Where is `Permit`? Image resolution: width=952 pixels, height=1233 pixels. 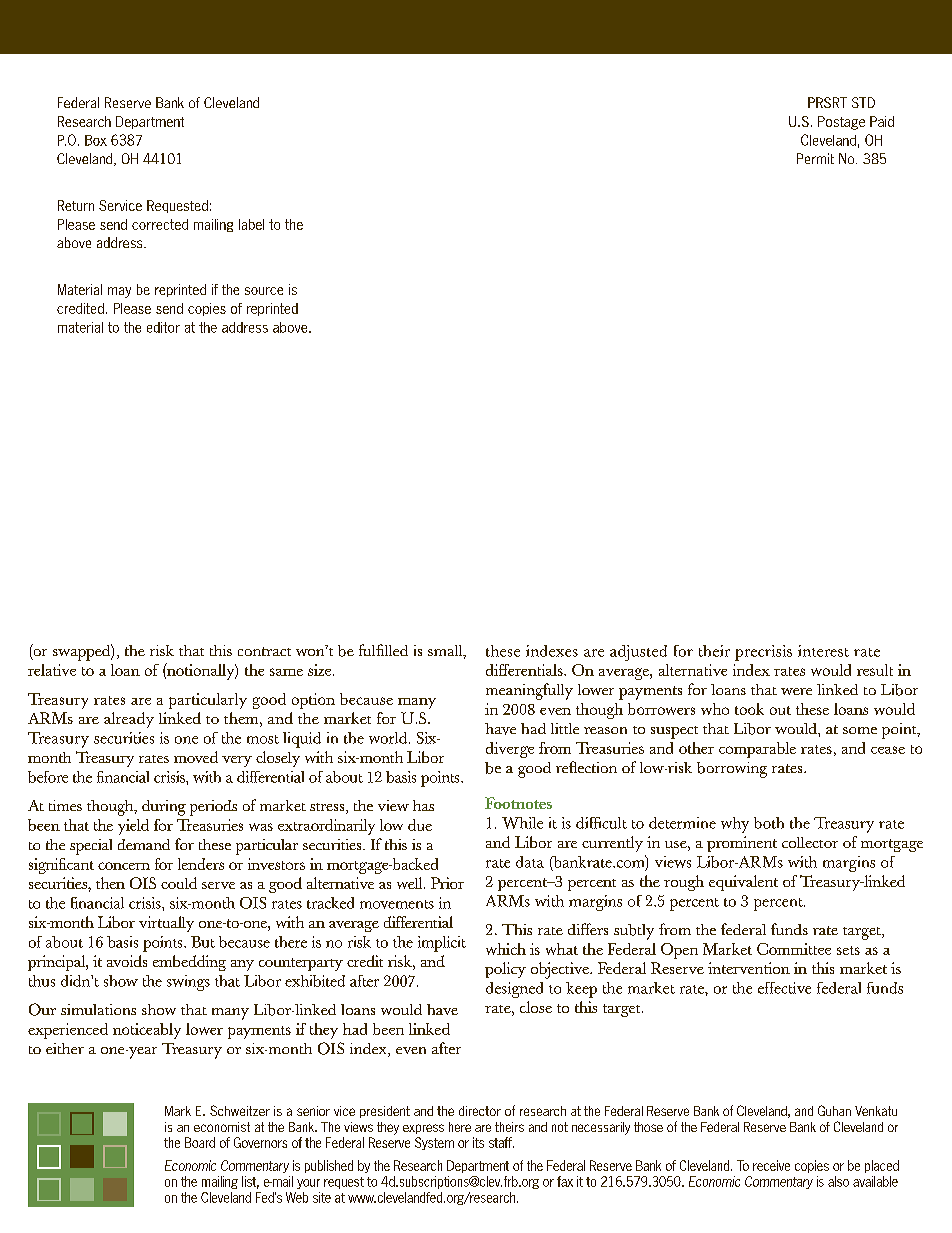 Permit is located at coordinates (815, 158).
